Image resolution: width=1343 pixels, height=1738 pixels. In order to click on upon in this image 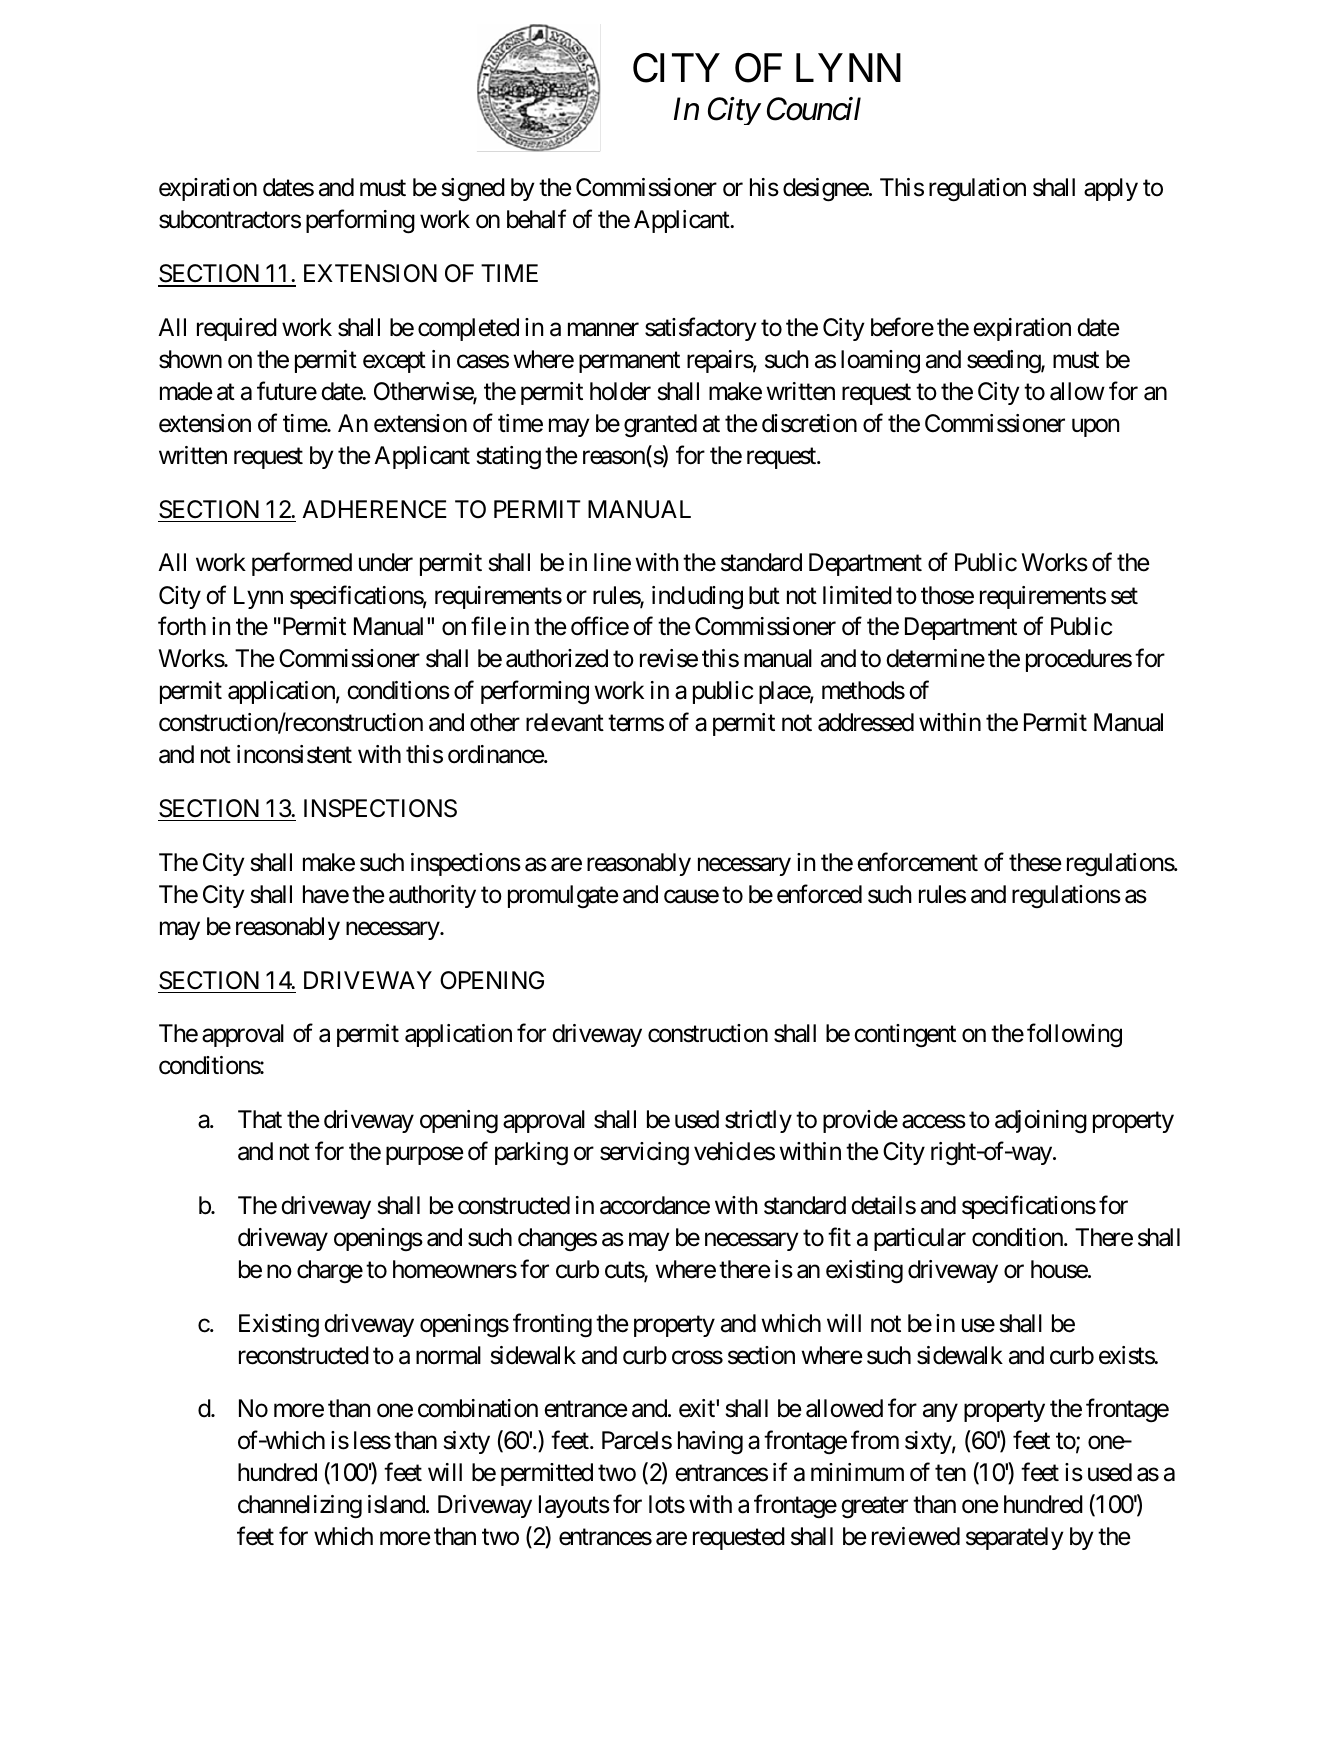, I will do `click(1095, 428)`.
